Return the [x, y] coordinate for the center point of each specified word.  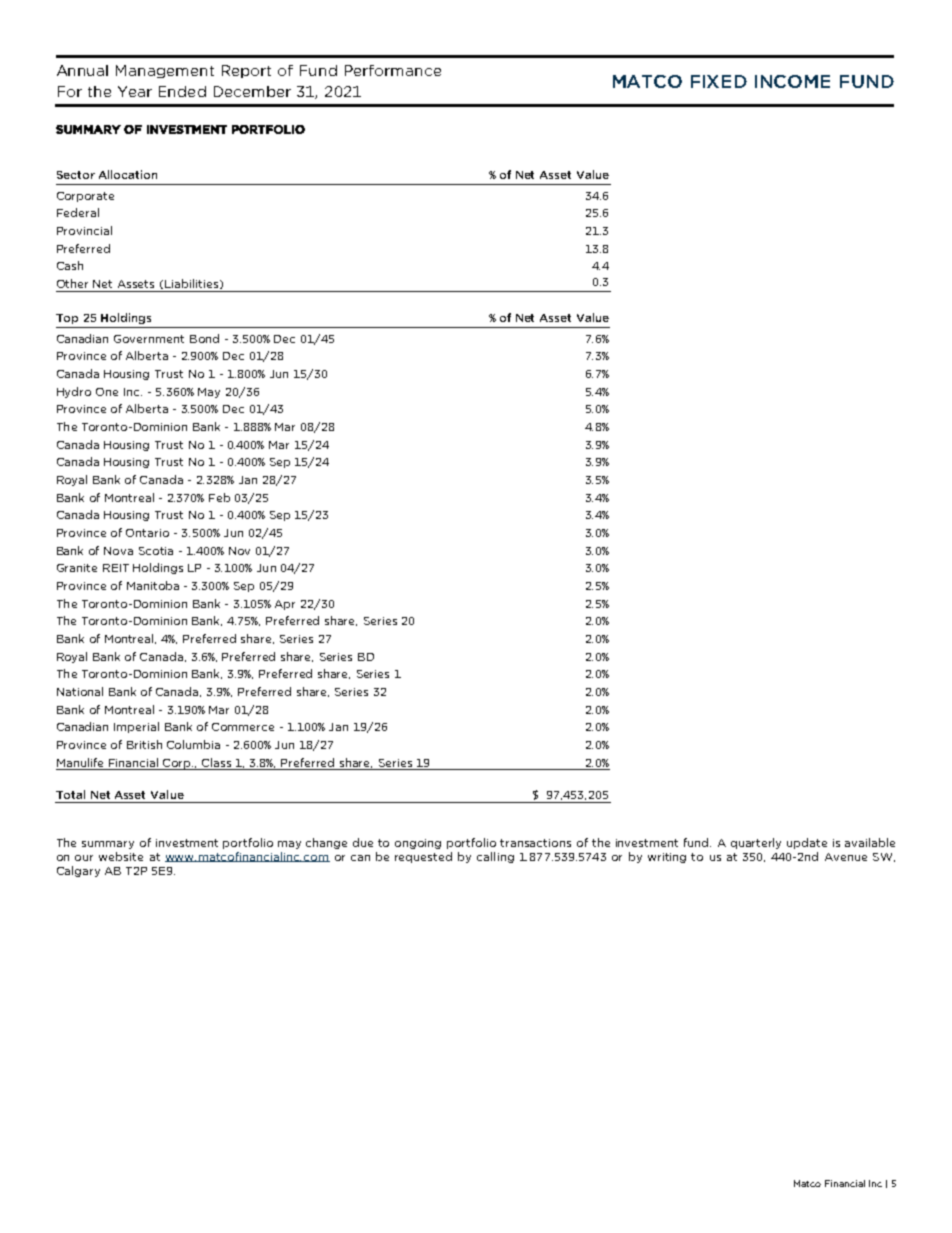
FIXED [719, 81]
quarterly [756, 843]
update [807, 843]
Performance [393, 70]
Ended [182, 91]
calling [495, 857]
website [121, 856]
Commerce [243, 727]
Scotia [156, 551]
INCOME [792, 81]
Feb [219, 497]
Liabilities [193, 284]
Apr [285, 605]
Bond [204, 338]
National [80, 691]
